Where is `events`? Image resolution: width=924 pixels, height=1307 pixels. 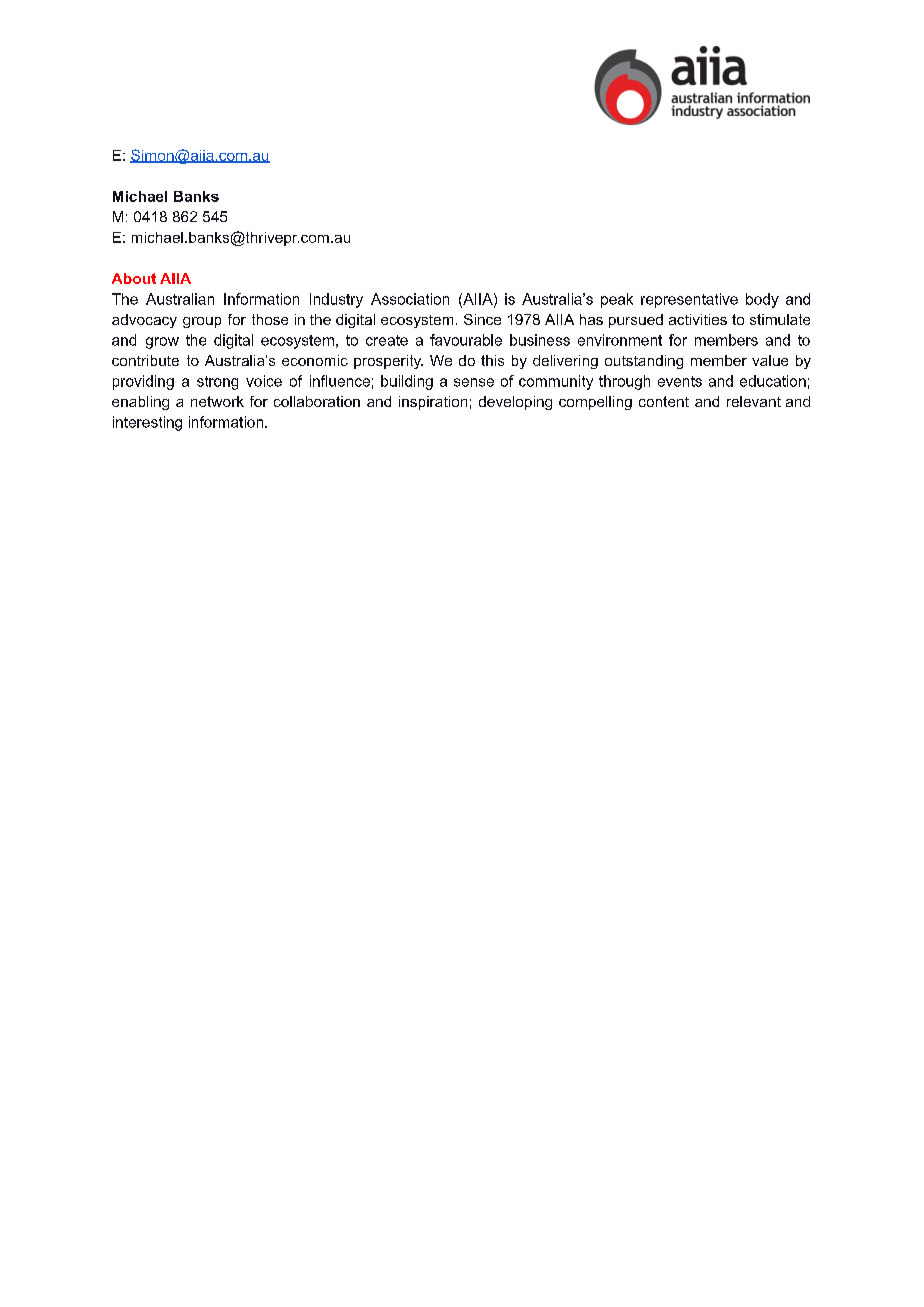
events is located at coordinates (680, 381).
